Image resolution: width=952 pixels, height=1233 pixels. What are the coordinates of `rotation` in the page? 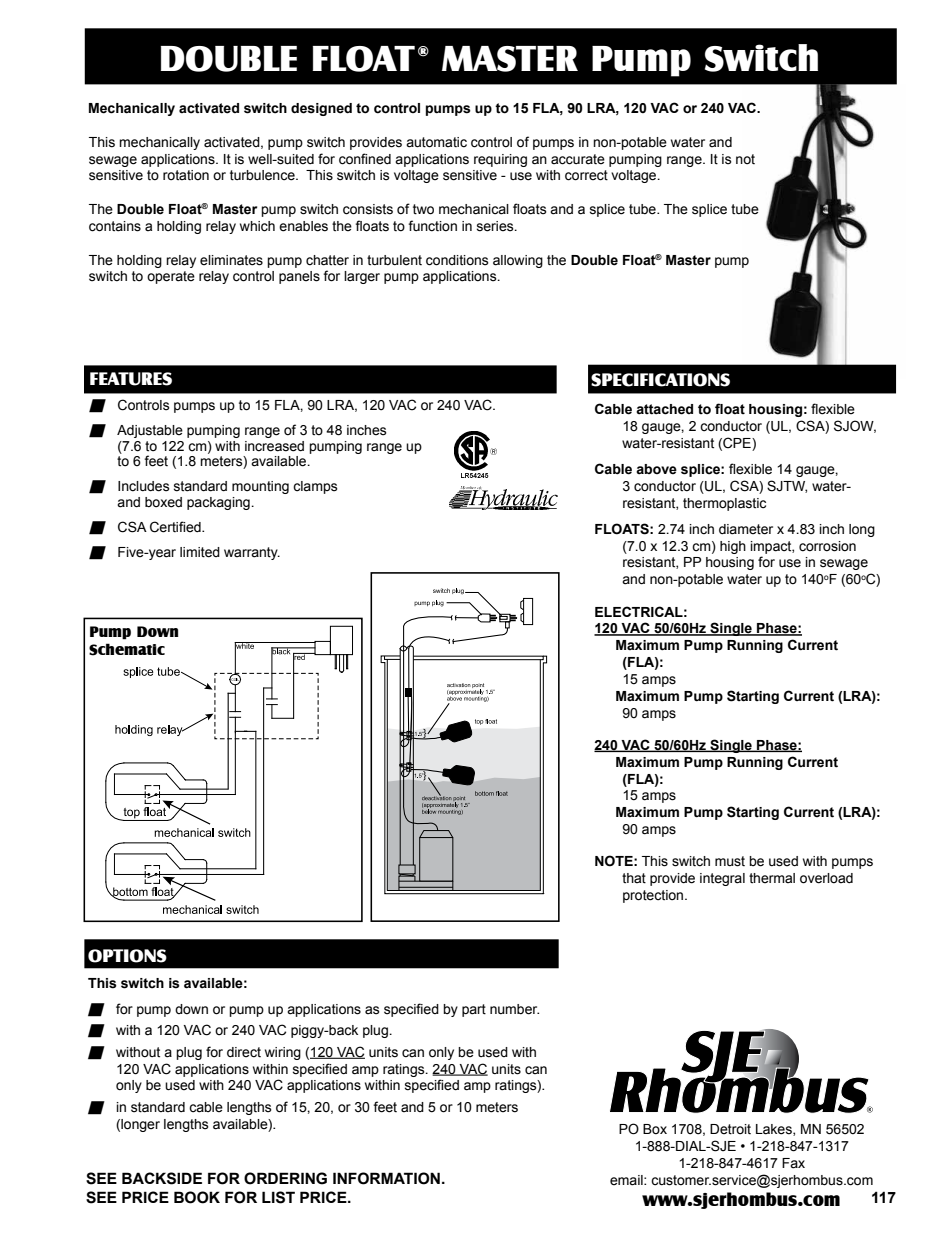 It's located at (186, 175).
